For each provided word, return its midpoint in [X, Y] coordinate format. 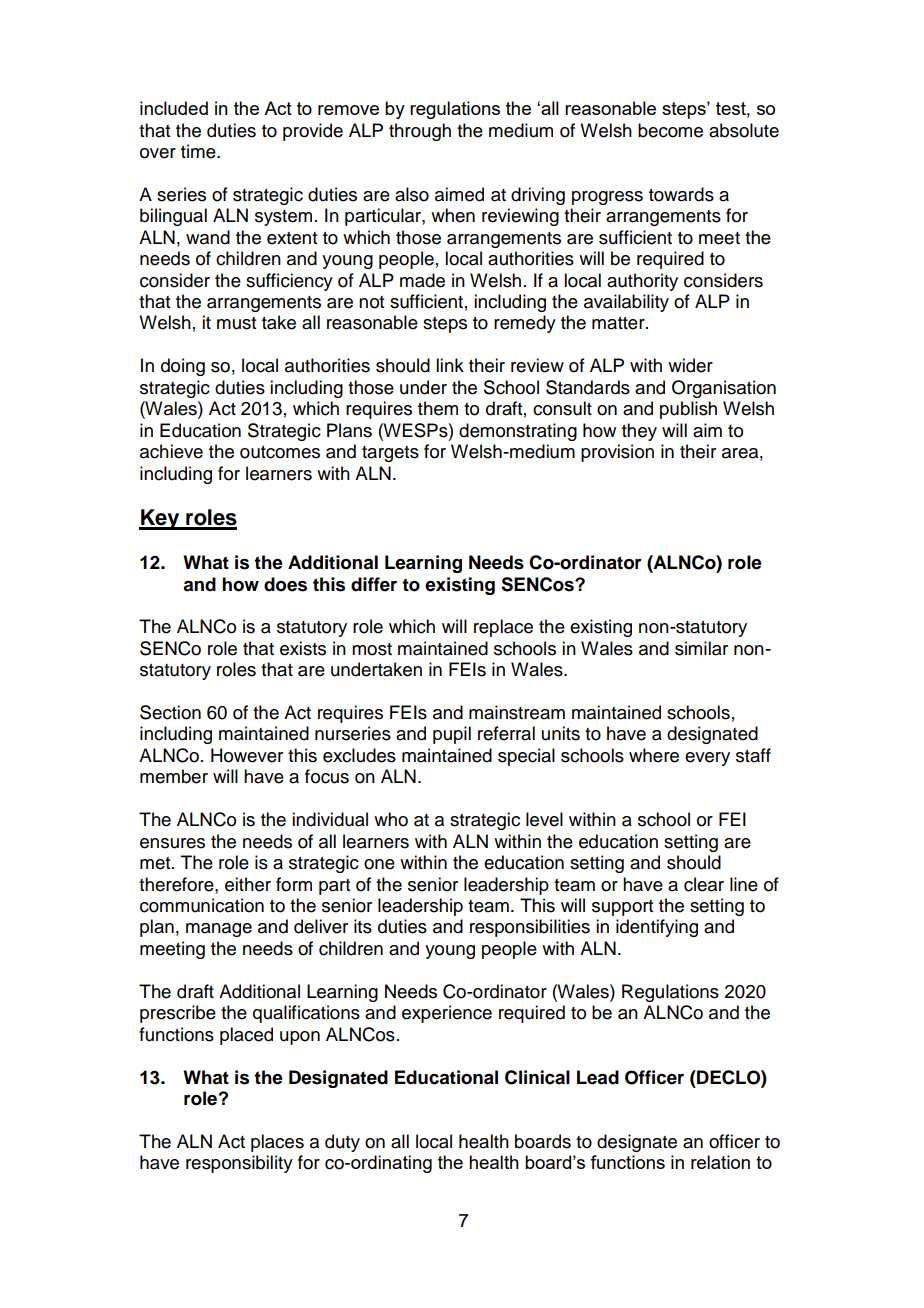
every [707, 759]
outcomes [280, 452]
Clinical [537, 1077]
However [247, 755]
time [199, 151]
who [391, 819]
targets [390, 454]
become [670, 130]
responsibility [239, 1164]
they [639, 432]
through [420, 132]
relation [720, 1162]
